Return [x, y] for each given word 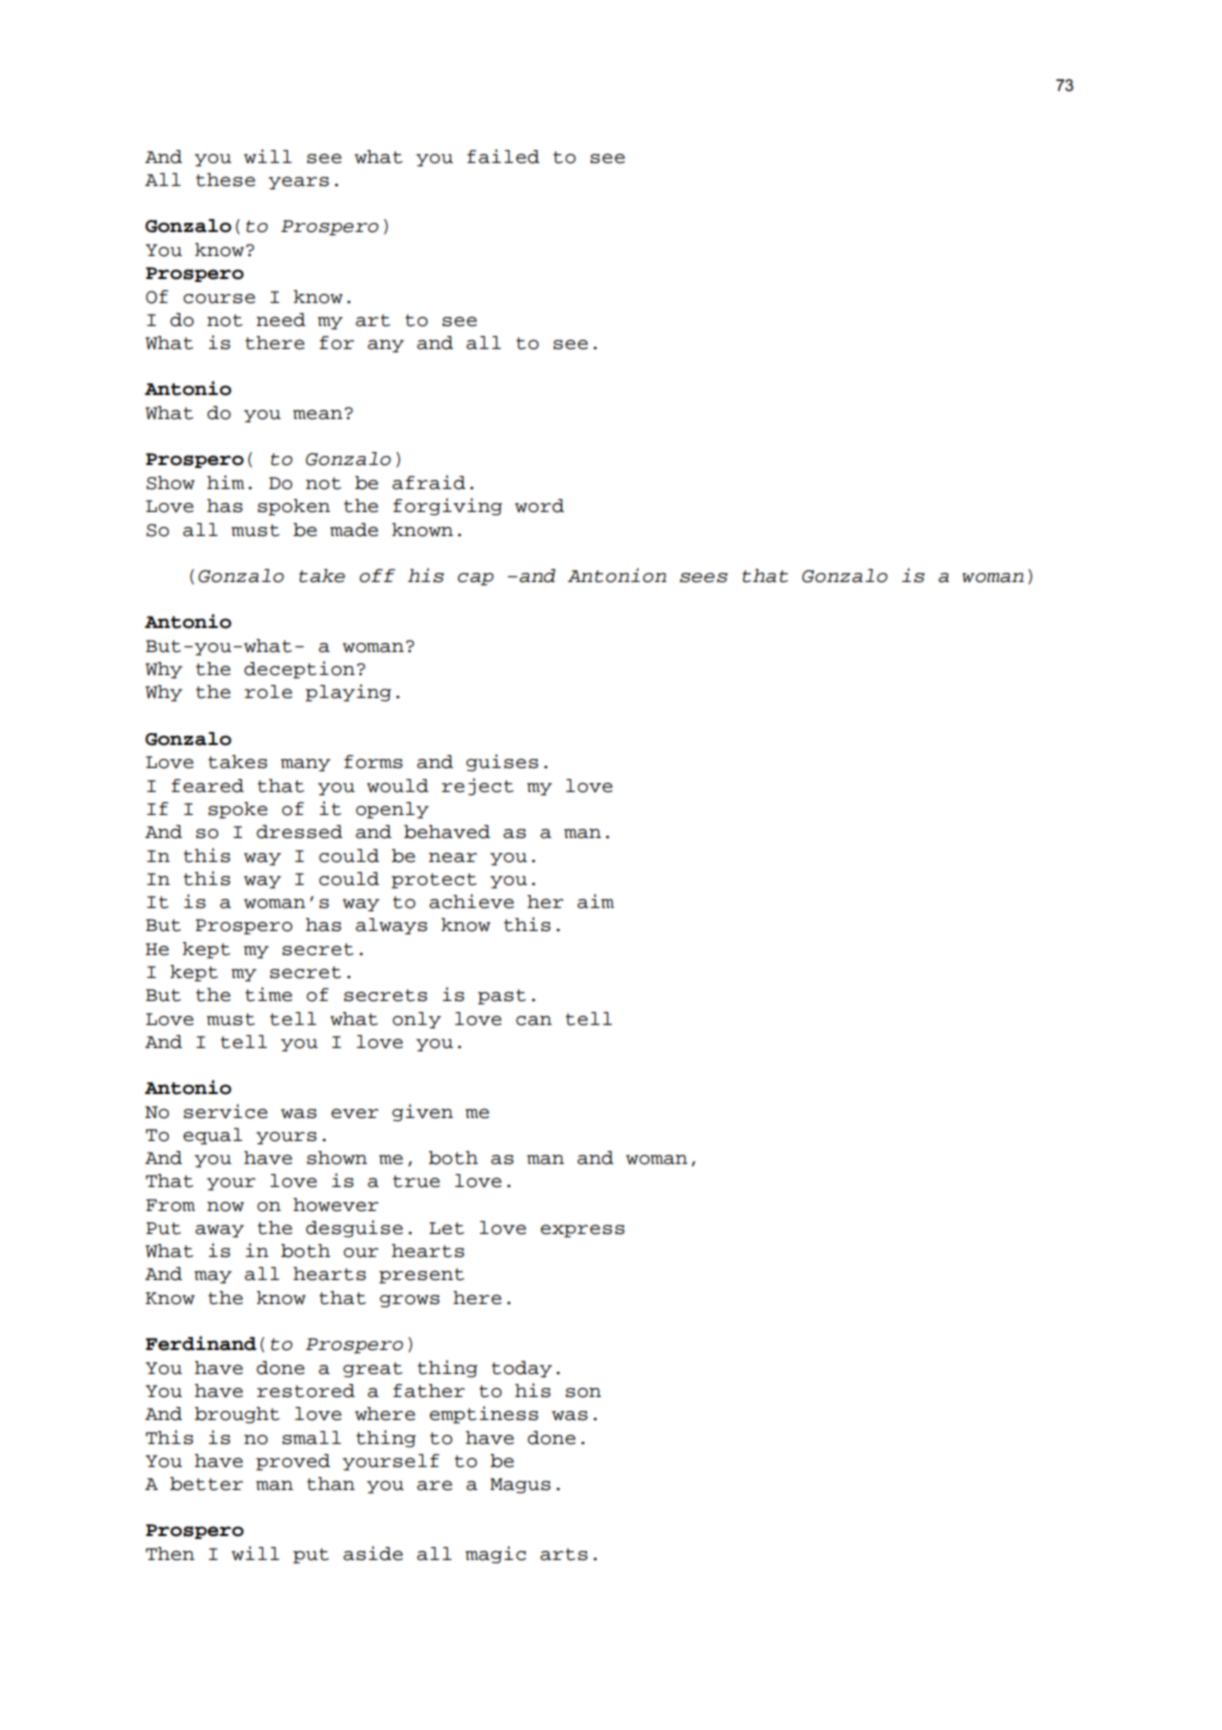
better [206, 1484]
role [268, 692]
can [534, 1021]
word [539, 506]
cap [476, 579]
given [422, 1113]
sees [704, 578]
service [226, 1111]
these [225, 180]
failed [503, 156]
